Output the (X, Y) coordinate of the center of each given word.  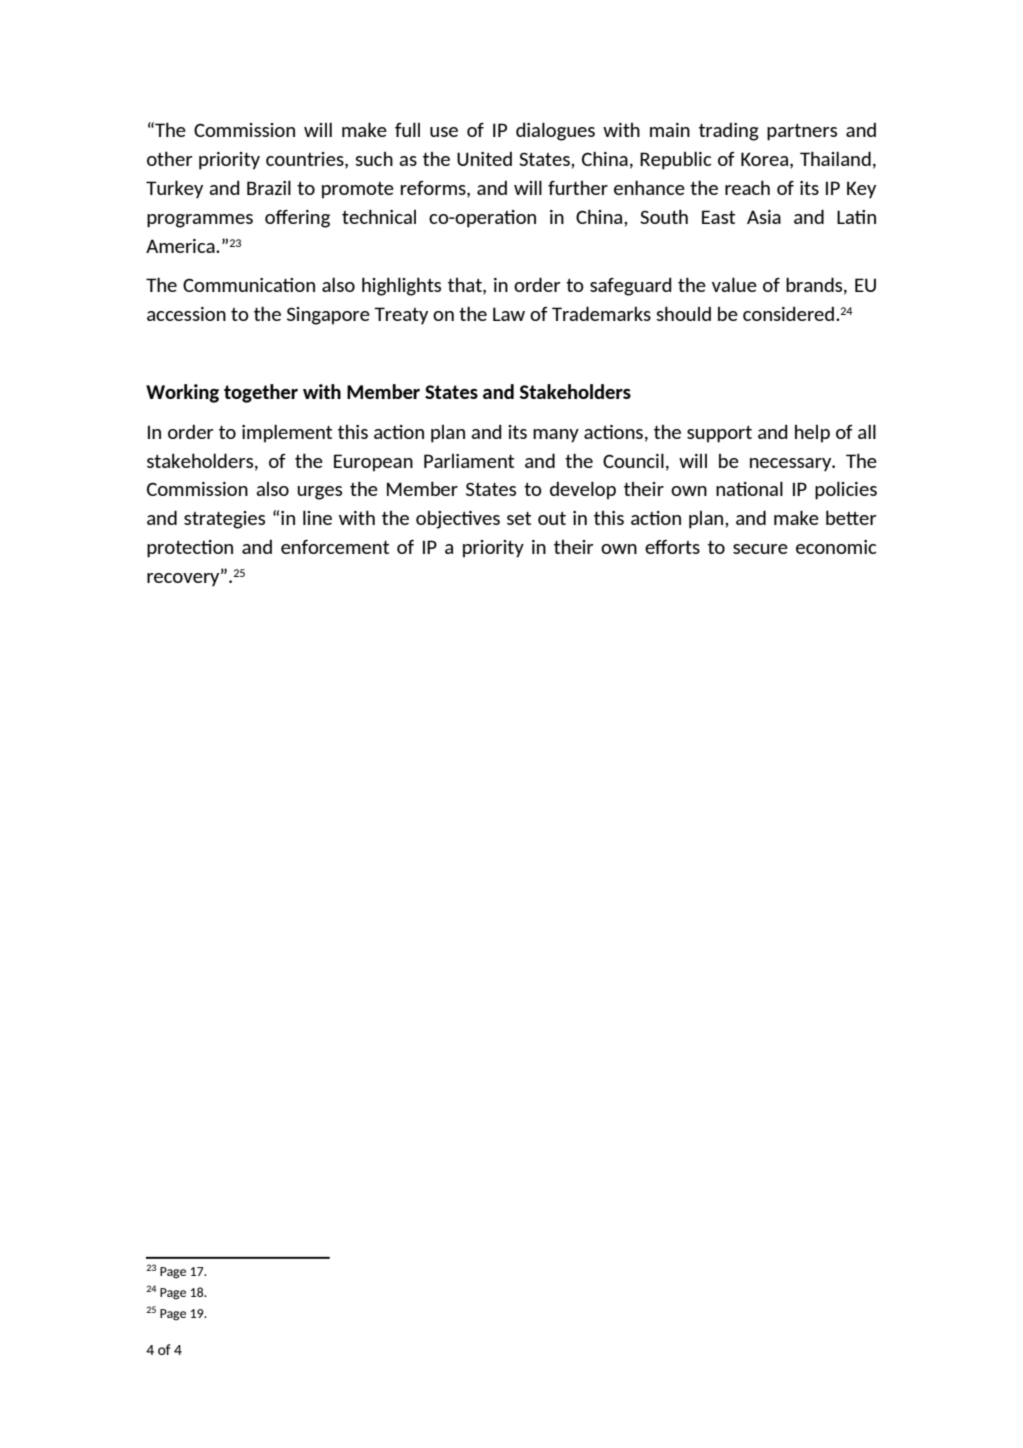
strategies (224, 520)
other (169, 158)
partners (802, 132)
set (519, 518)
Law (509, 314)
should (683, 313)
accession (186, 314)
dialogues (555, 131)
